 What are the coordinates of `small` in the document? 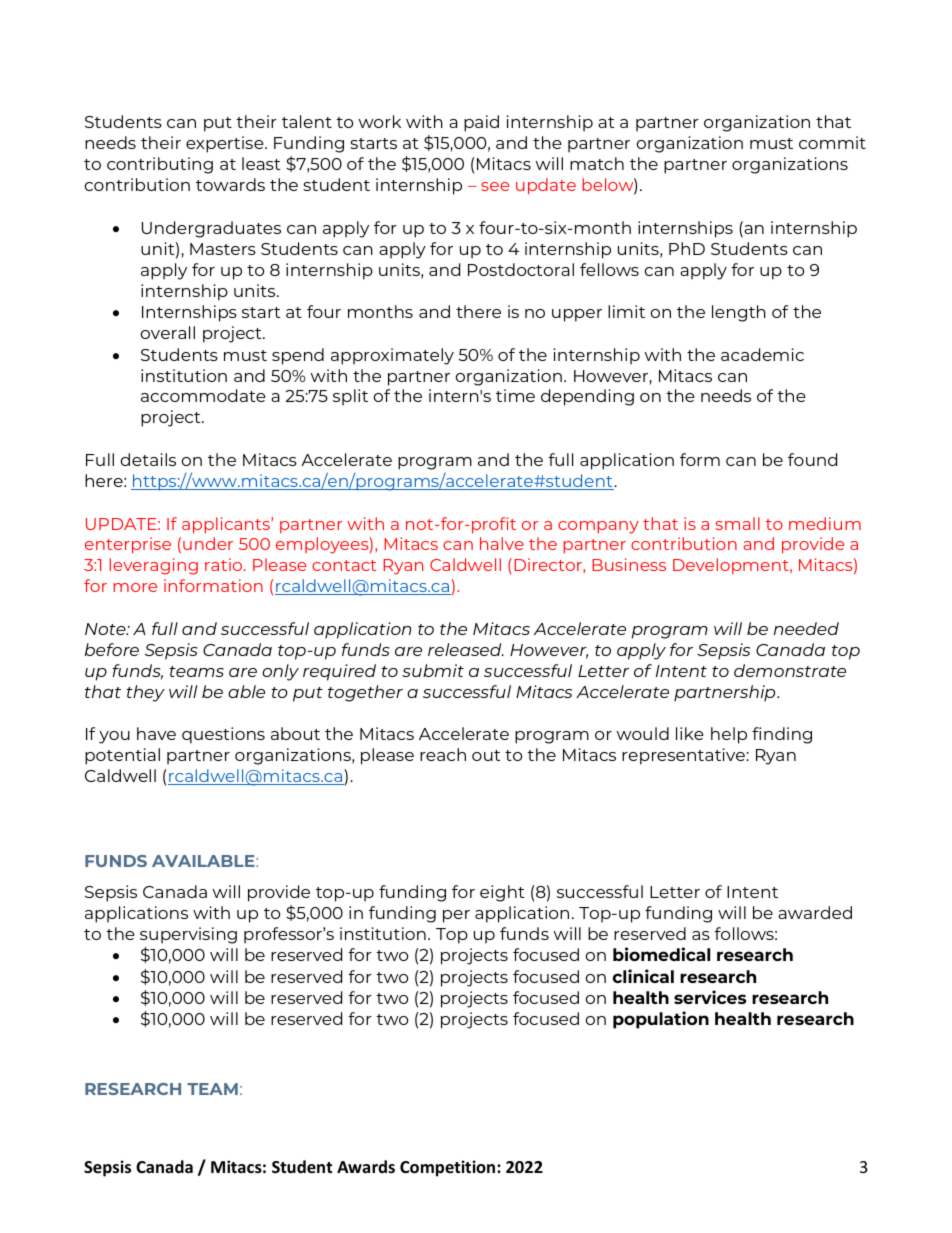 It's located at (737, 523).
